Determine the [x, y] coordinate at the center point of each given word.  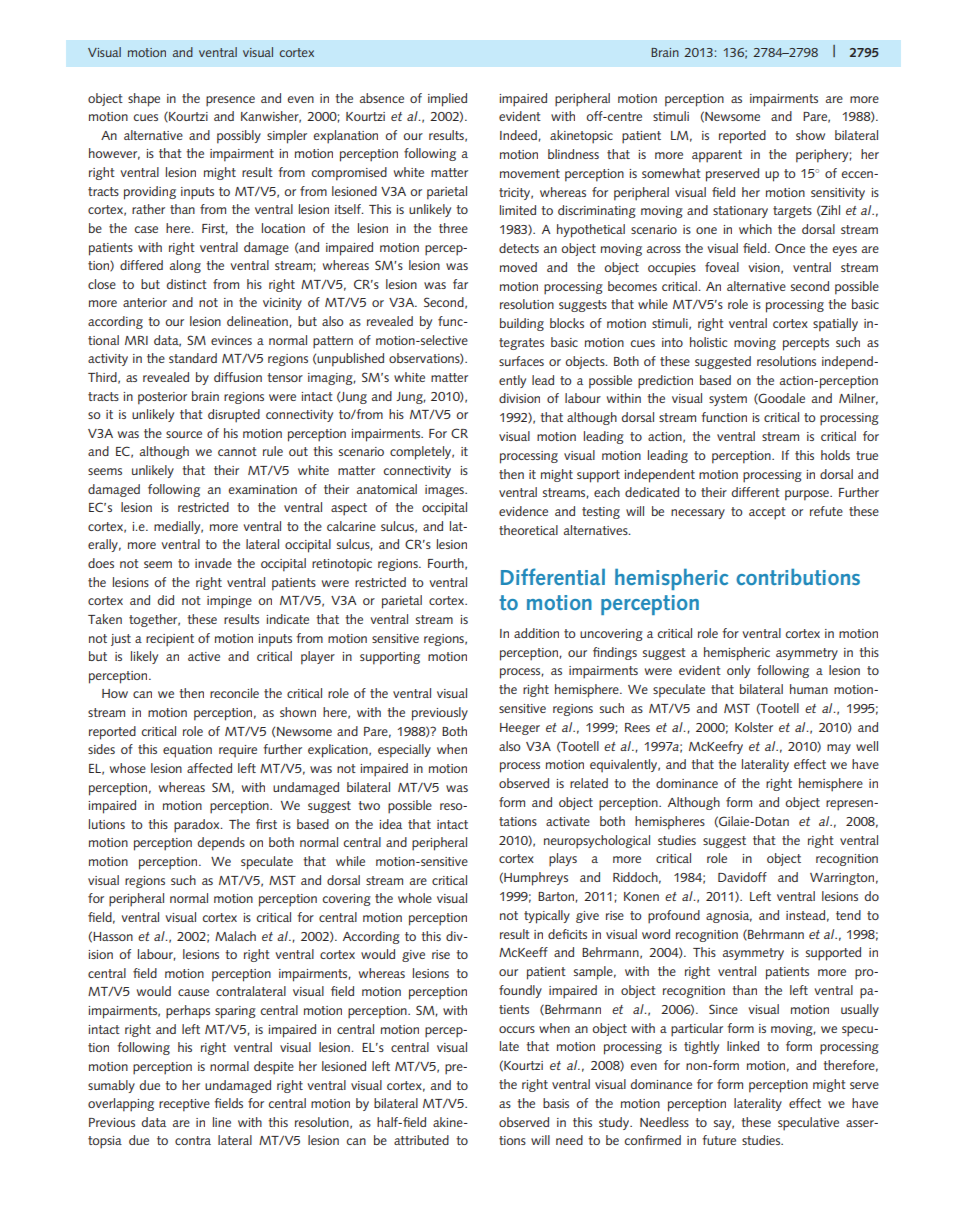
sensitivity [838, 194]
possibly [239, 137]
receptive [184, 1105]
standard [193, 358]
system [728, 400]
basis [556, 1103]
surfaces [521, 361]
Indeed [518, 135]
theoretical [528, 530]
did [166, 600]
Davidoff [742, 877]
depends [221, 844]
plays [563, 860]
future [719, 1140]
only [738, 671]
